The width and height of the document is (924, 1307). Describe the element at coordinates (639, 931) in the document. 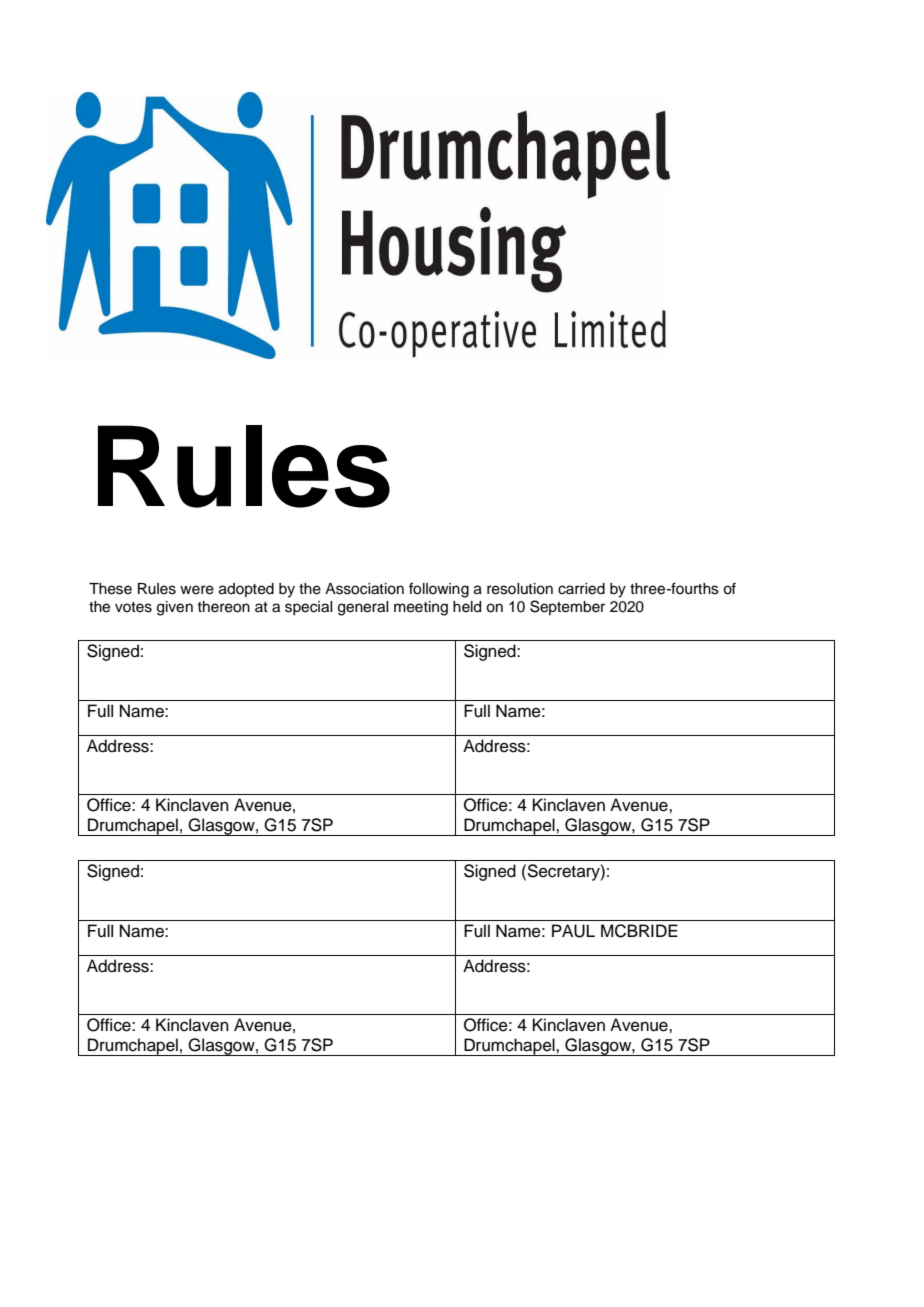

I see `MCBRIDE` at that location.
